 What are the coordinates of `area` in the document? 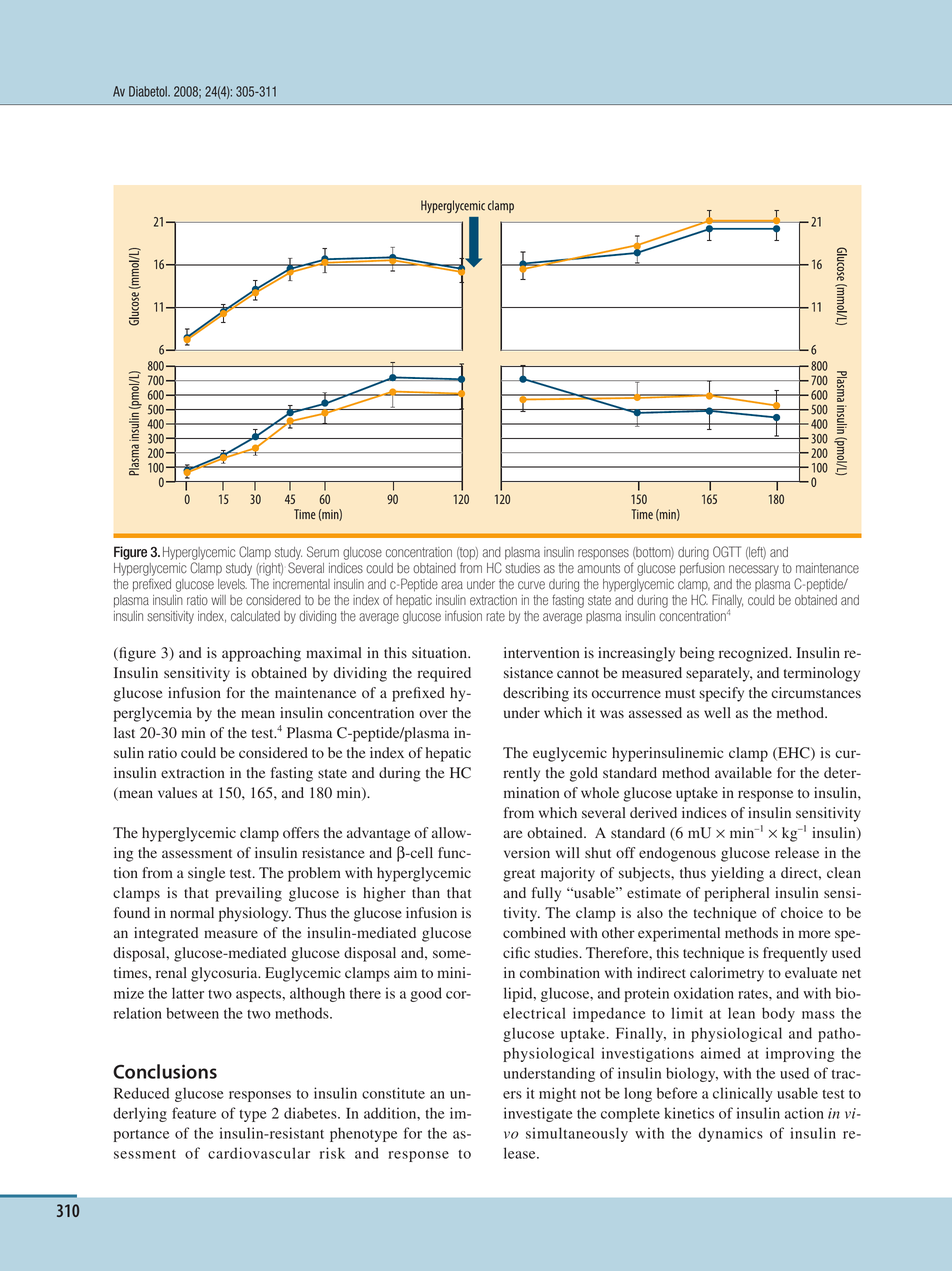 It's located at (452, 585).
